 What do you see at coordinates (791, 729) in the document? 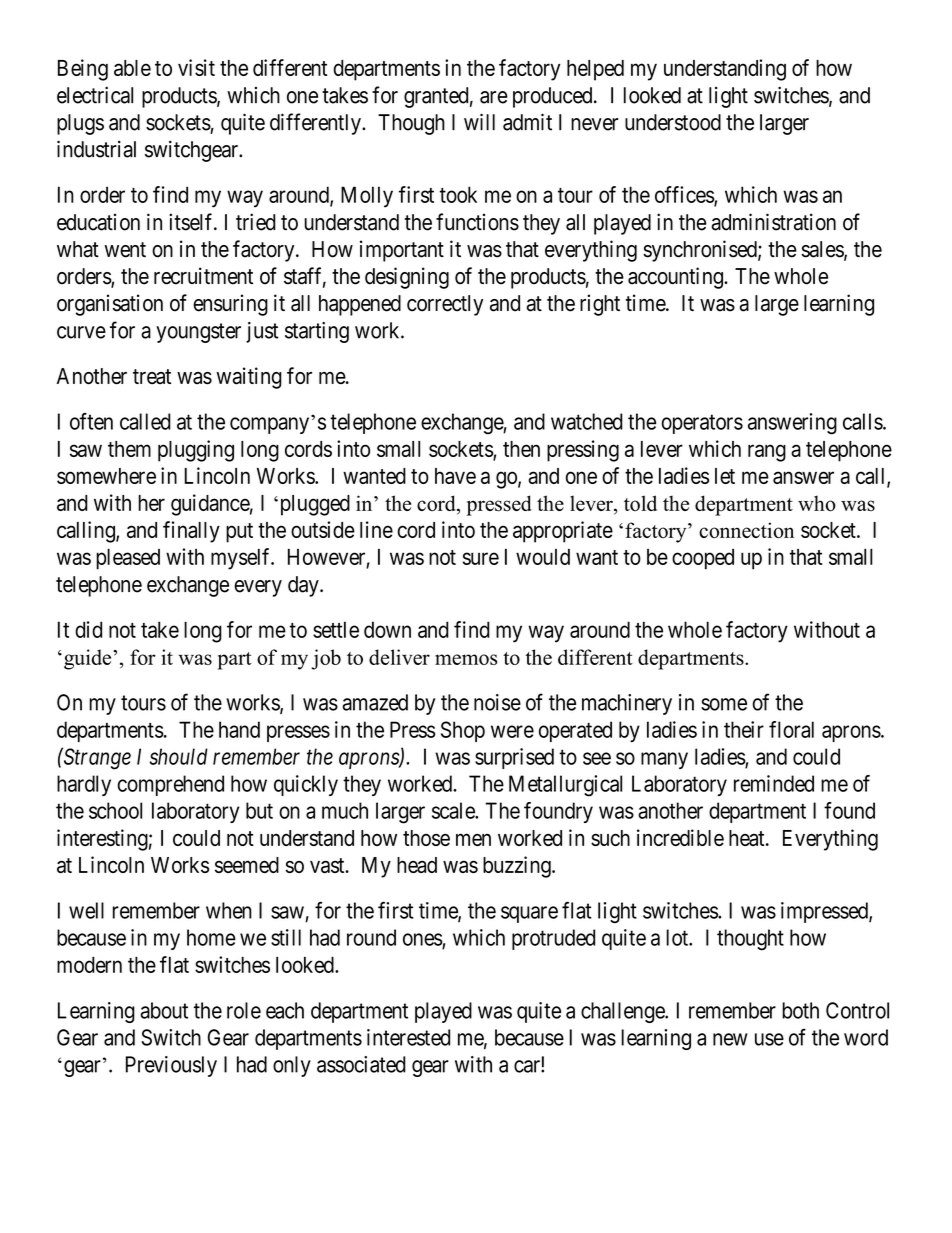
I see `floral` at bounding box center [791, 729].
